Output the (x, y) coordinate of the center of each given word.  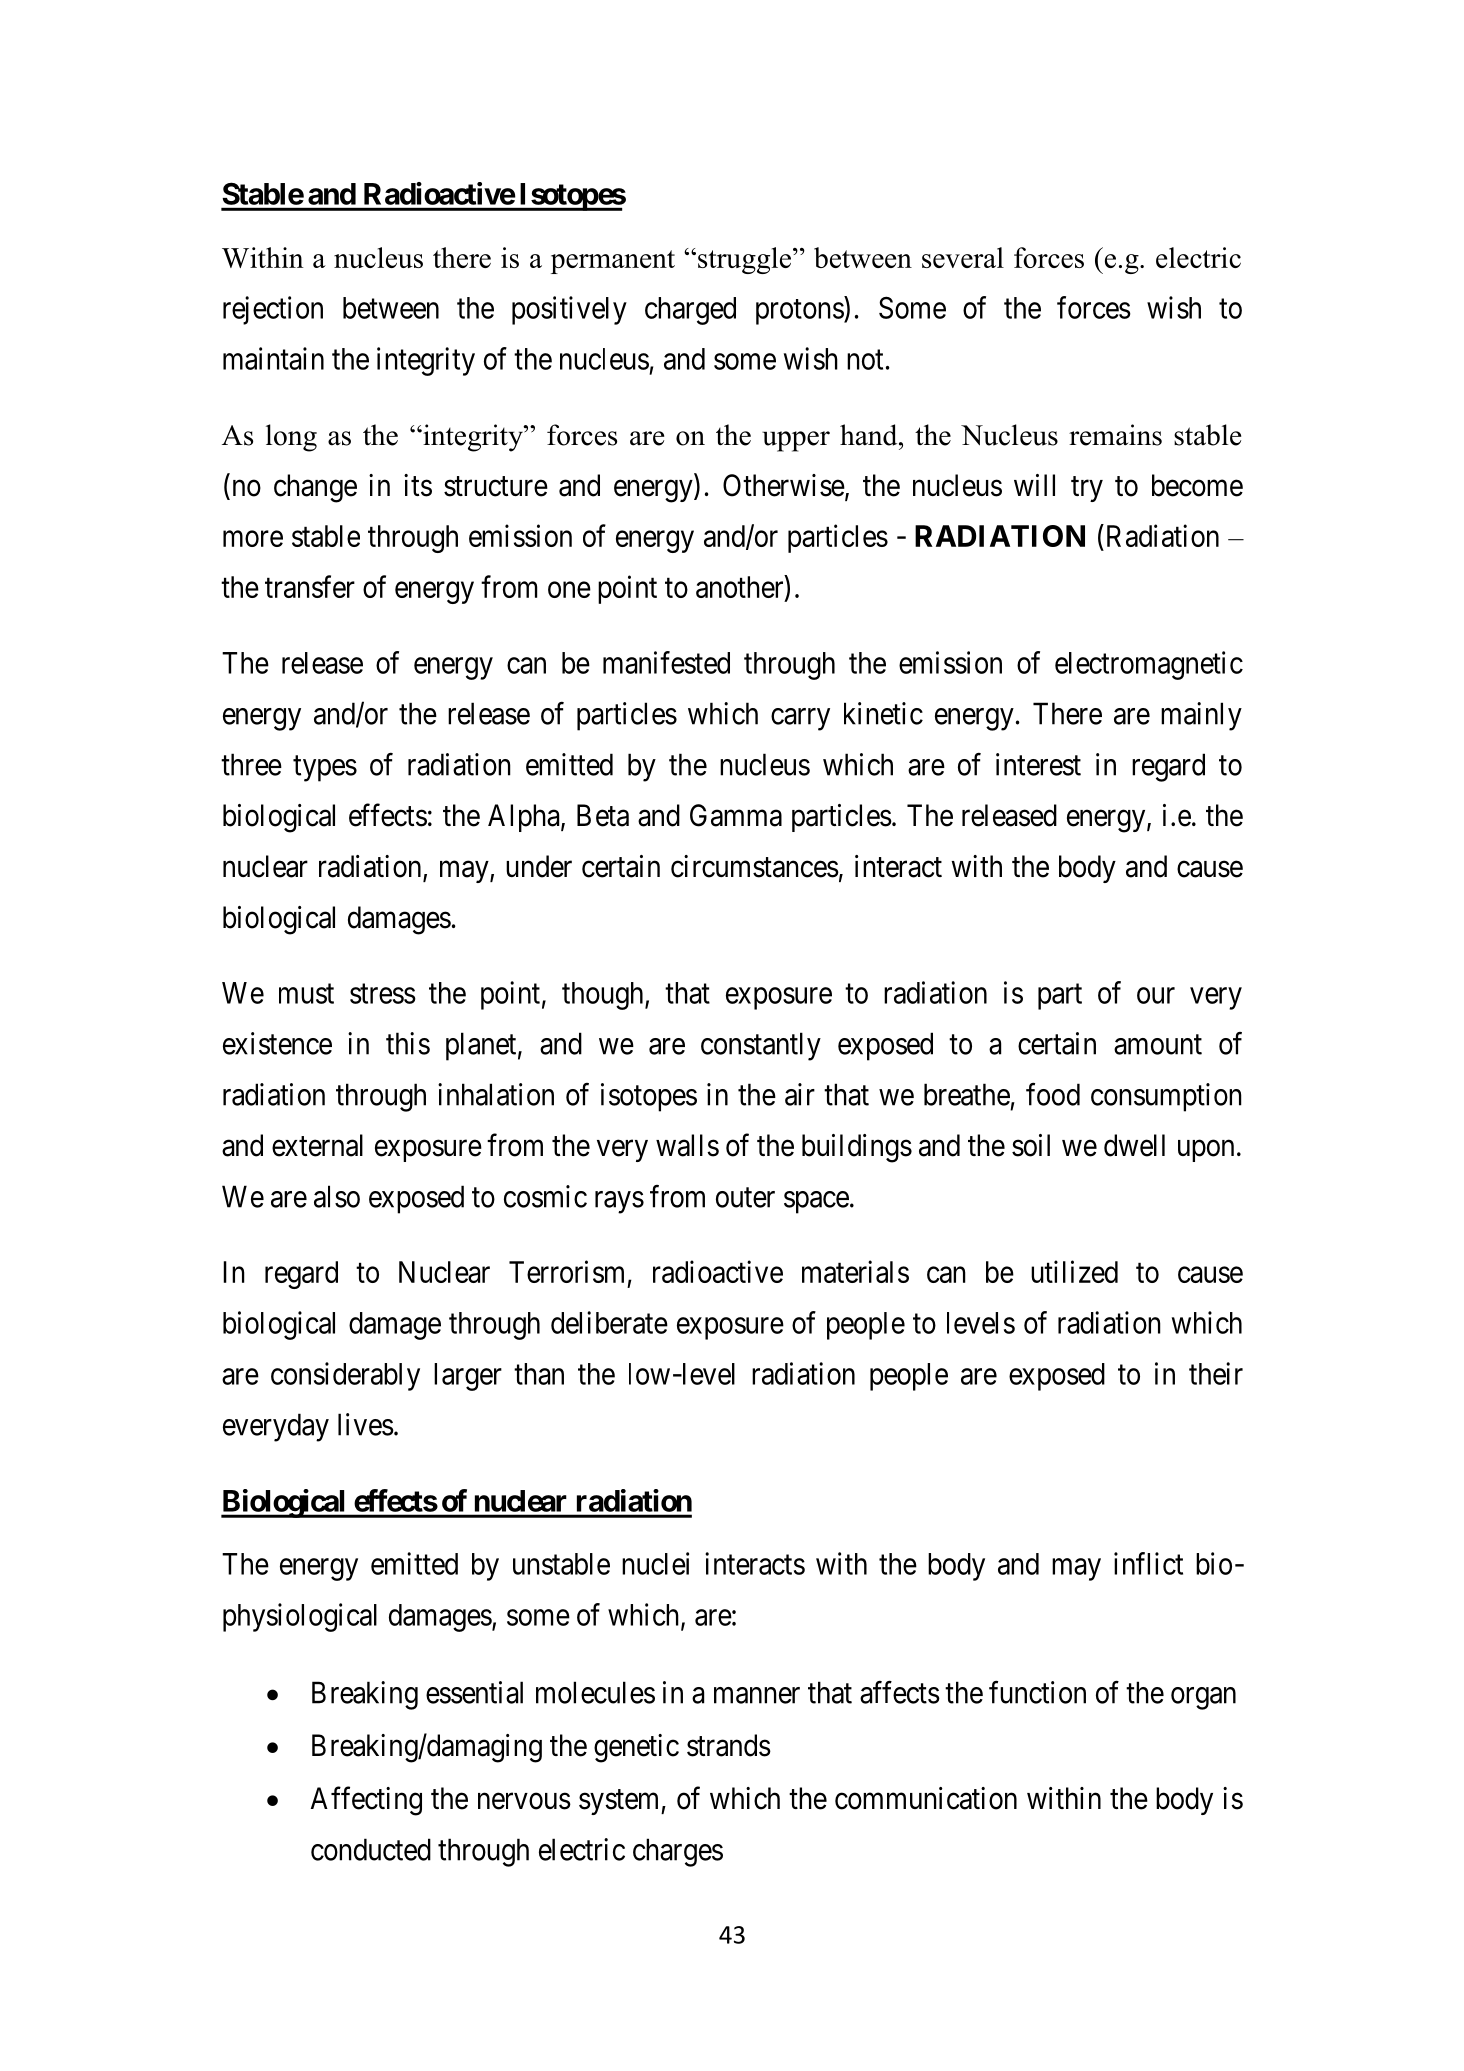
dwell (1134, 1145)
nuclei (655, 1563)
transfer (310, 586)
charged (690, 311)
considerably (345, 1376)
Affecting (366, 1801)
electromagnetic (1149, 665)
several (963, 257)
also (337, 1196)
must (306, 994)
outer (745, 1198)
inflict (1148, 1563)
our (1156, 995)
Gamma (736, 815)
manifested (666, 662)
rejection (273, 310)
